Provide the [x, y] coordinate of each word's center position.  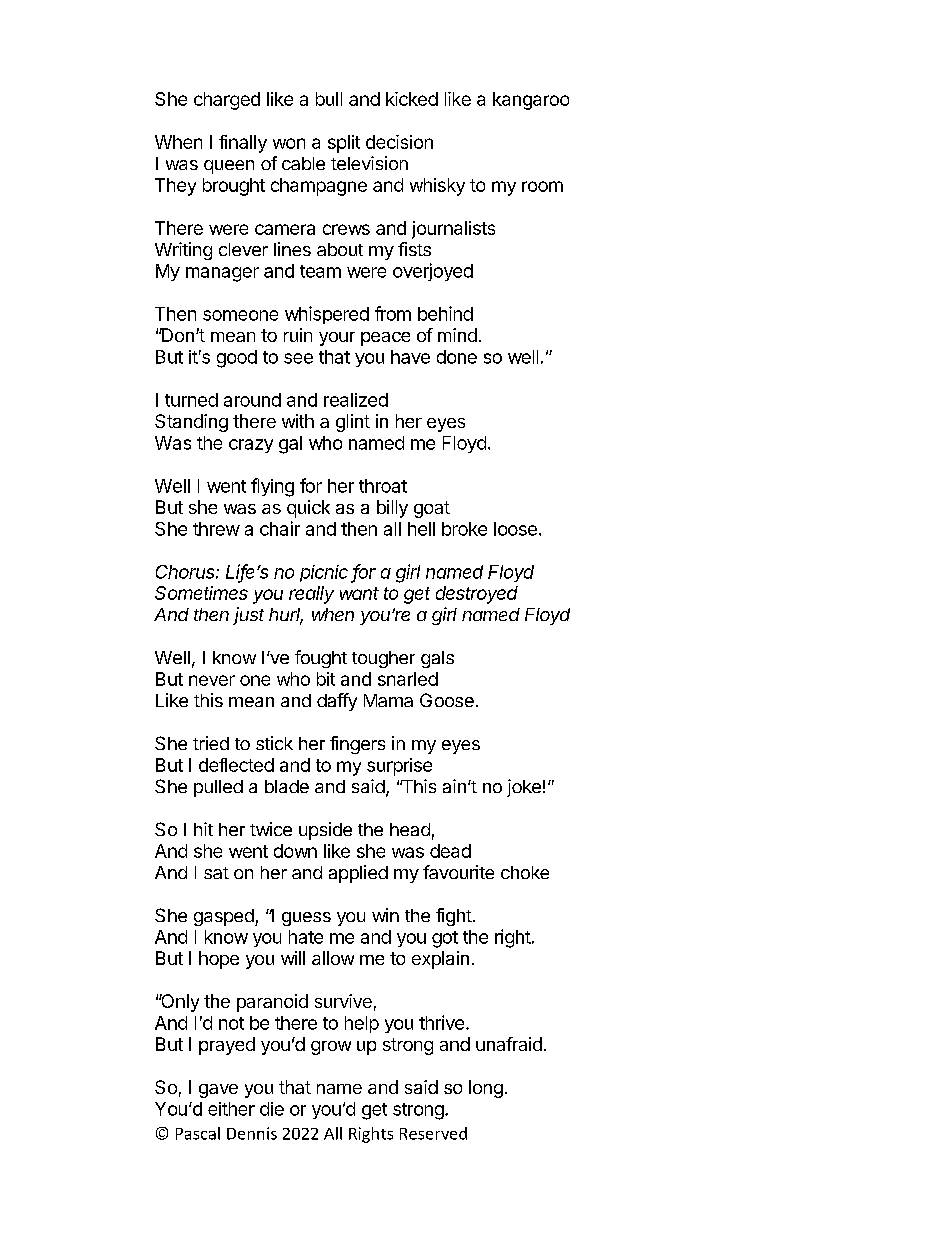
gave [218, 1091]
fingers [357, 745]
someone [240, 315]
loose [515, 529]
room [542, 186]
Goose [447, 700]
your [337, 339]
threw [216, 529]
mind [457, 335]
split [344, 144]
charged [227, 101]
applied [358, 874]
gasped [225, 917]
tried [211, 743]
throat [383, 486]
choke [525, 872]
